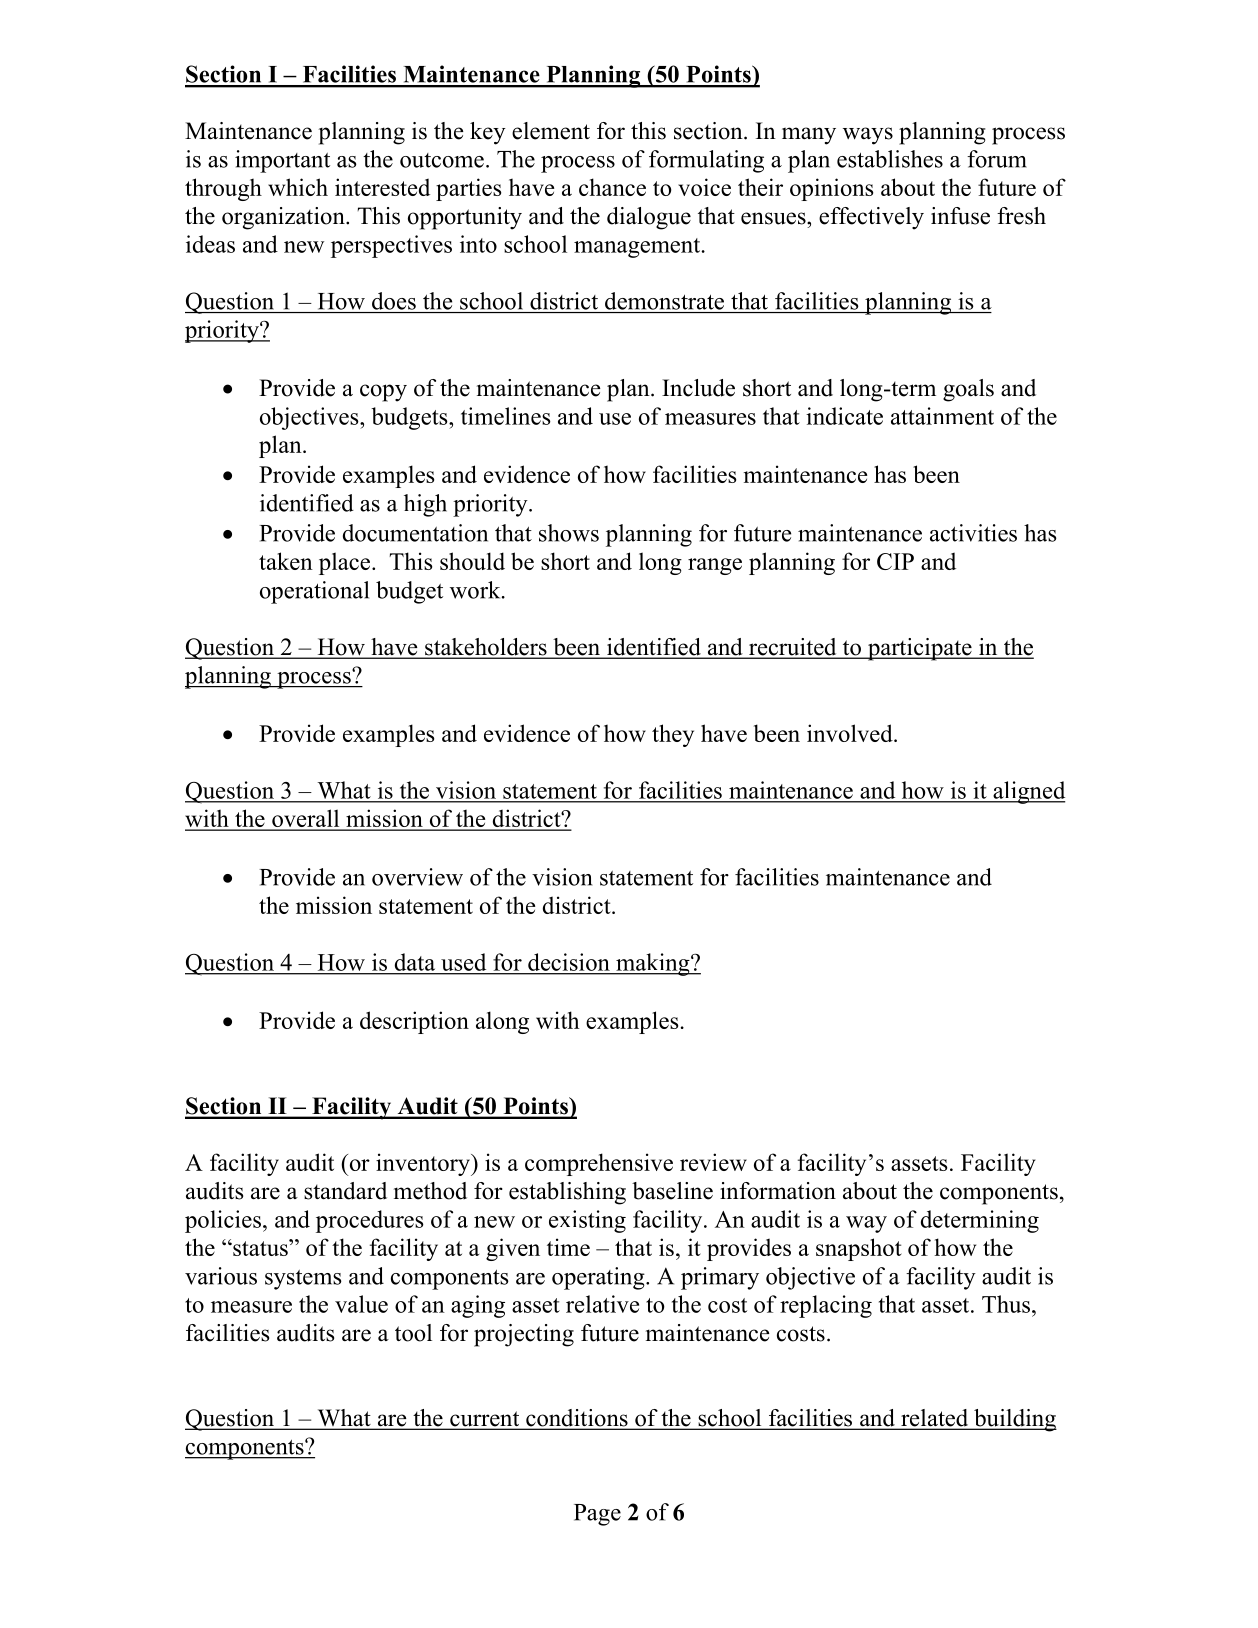 The width and height of the screenshot is (1258, 1628). What do you see at coordinates (314, 592) in the screenshot?
I see `operational` at bounding box center [314, 592].
